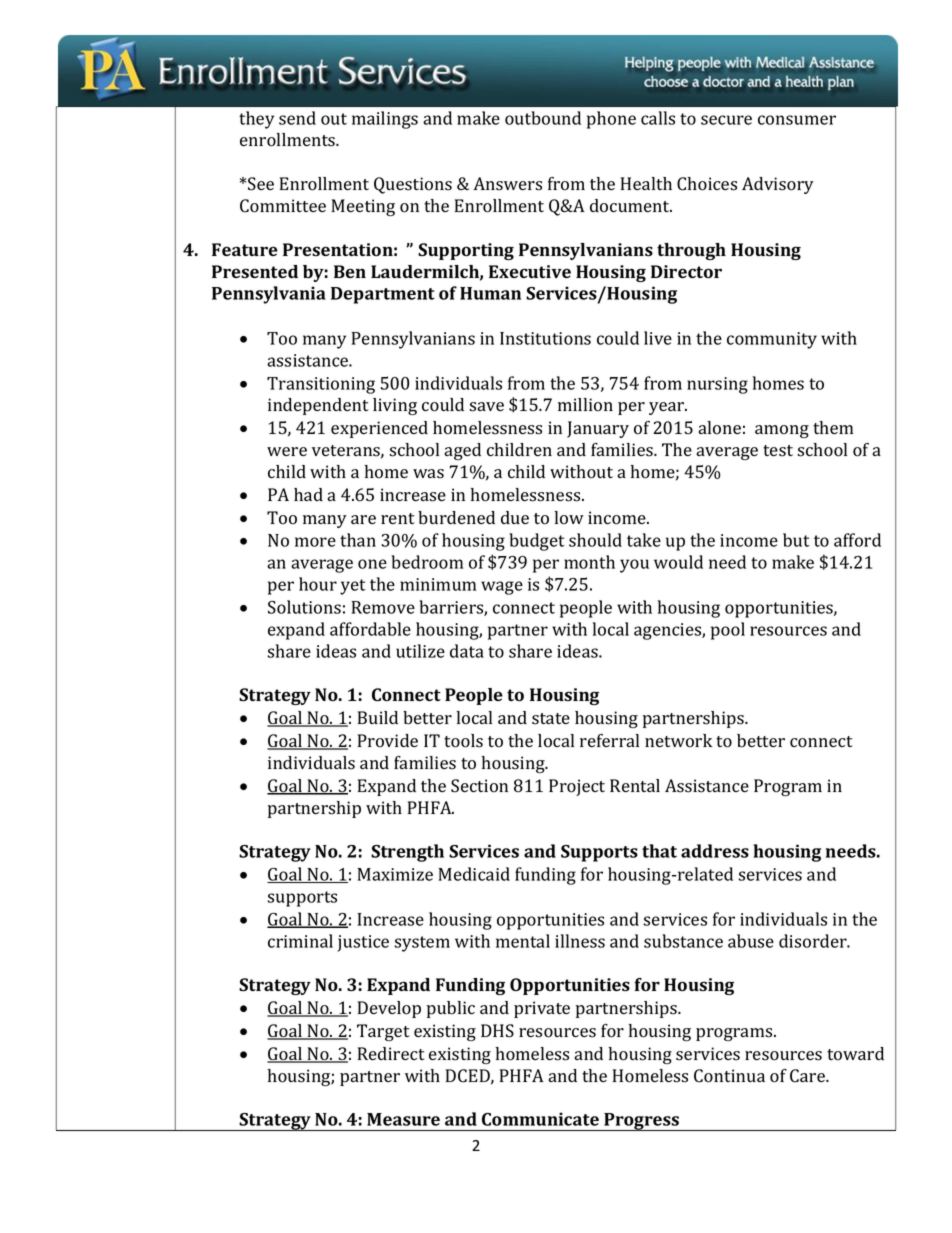 Image resolution: width=952 pixels, height=1233 pixels. Describe the element at coordinates (304, 607) in the screenshot. I see `Solutions` at that location.
